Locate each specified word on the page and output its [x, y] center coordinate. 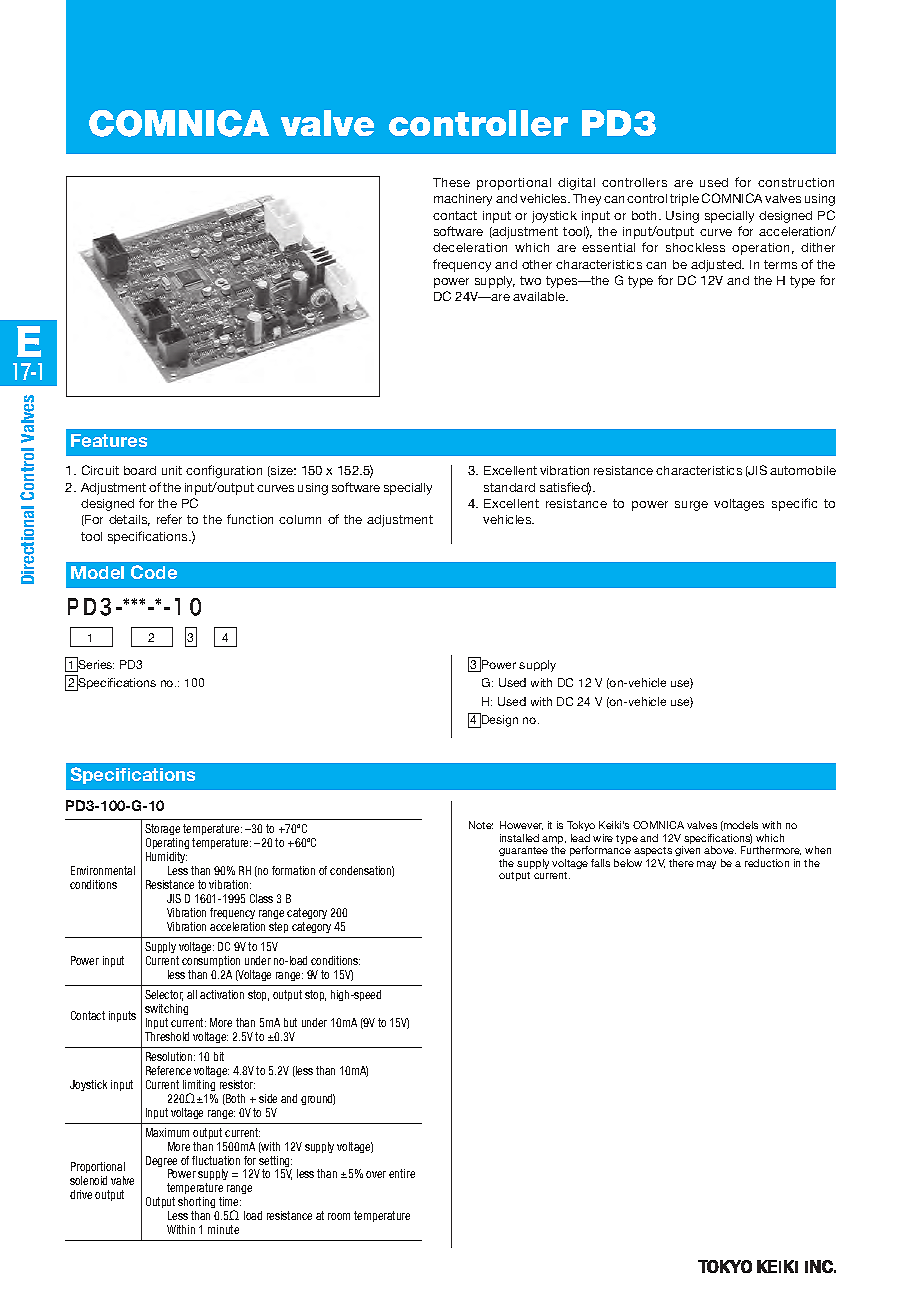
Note [481, 825]
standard [509, 487]
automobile [803, 470]
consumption [211, 961]
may [706, 865]
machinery [463, 200]
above [720, 850]
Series [95, 664]
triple [684, 200]
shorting [198, 1204]
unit [172, 470]
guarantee [523, 851]
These [451, 182]
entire [402, 1173]
